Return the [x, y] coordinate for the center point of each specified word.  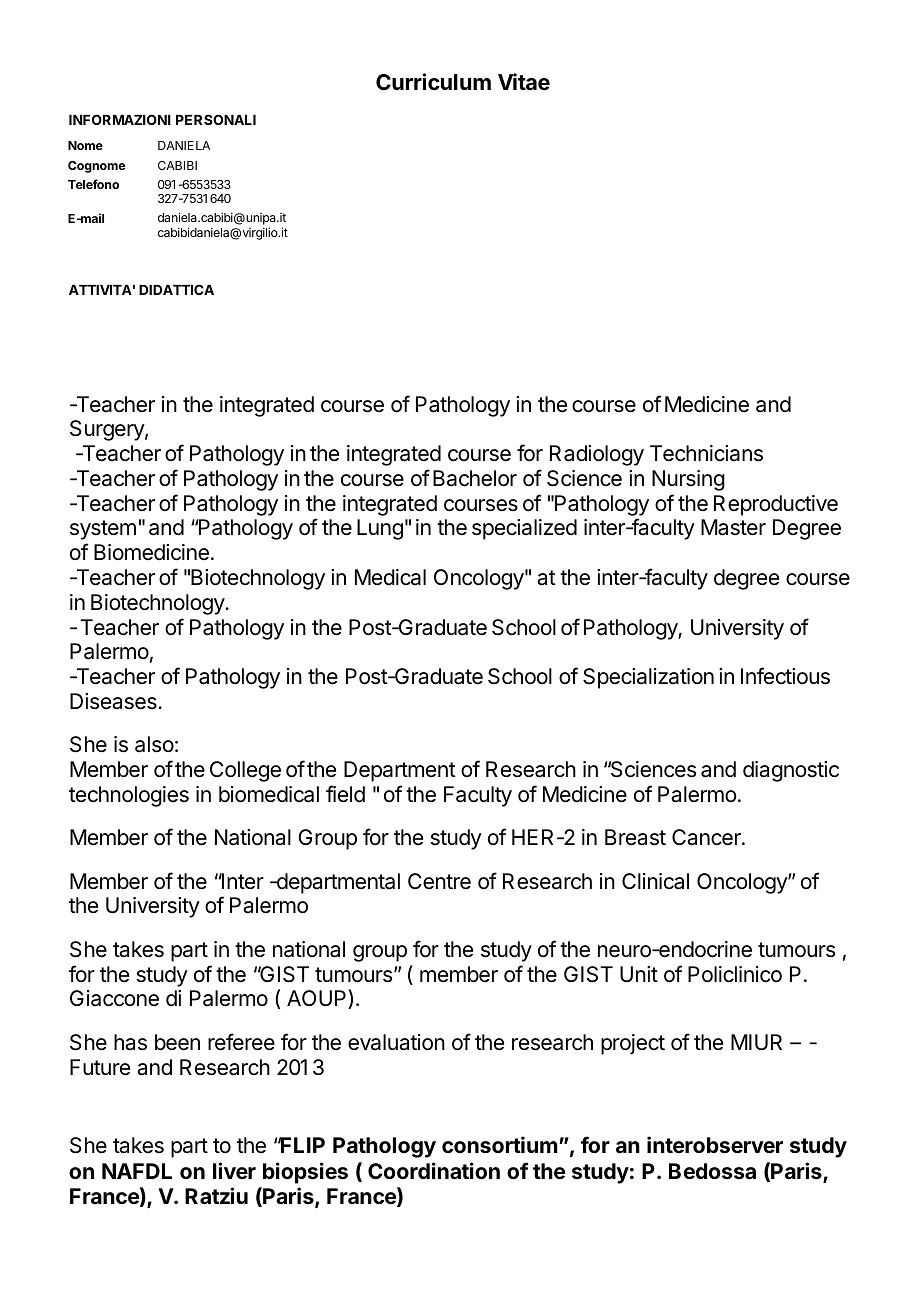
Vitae [524, 82]
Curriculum [433, 81]
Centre [439, 881]
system [103, 530]
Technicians [706, 453]
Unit [639, 974]
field [345, 794]
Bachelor [475, 478]
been [177, 1042]
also [154, 744]
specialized [524, 529]
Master [733, 527]
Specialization [648, 678]
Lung [380, 529]
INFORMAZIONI [120, 119]
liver [234, 1170]
